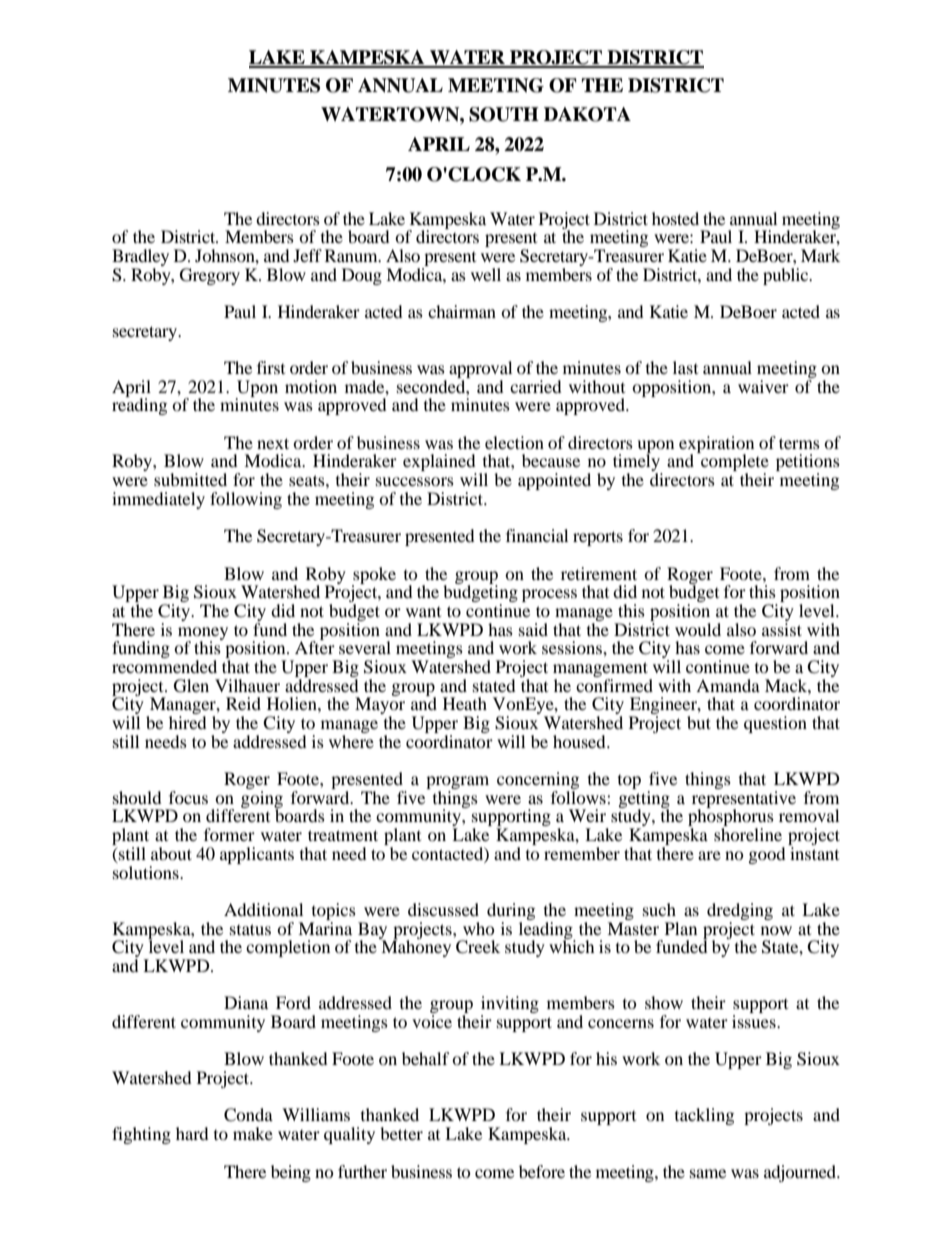 This document has height=1233, width=952. I want to click on hard, so click(192, 1133).
